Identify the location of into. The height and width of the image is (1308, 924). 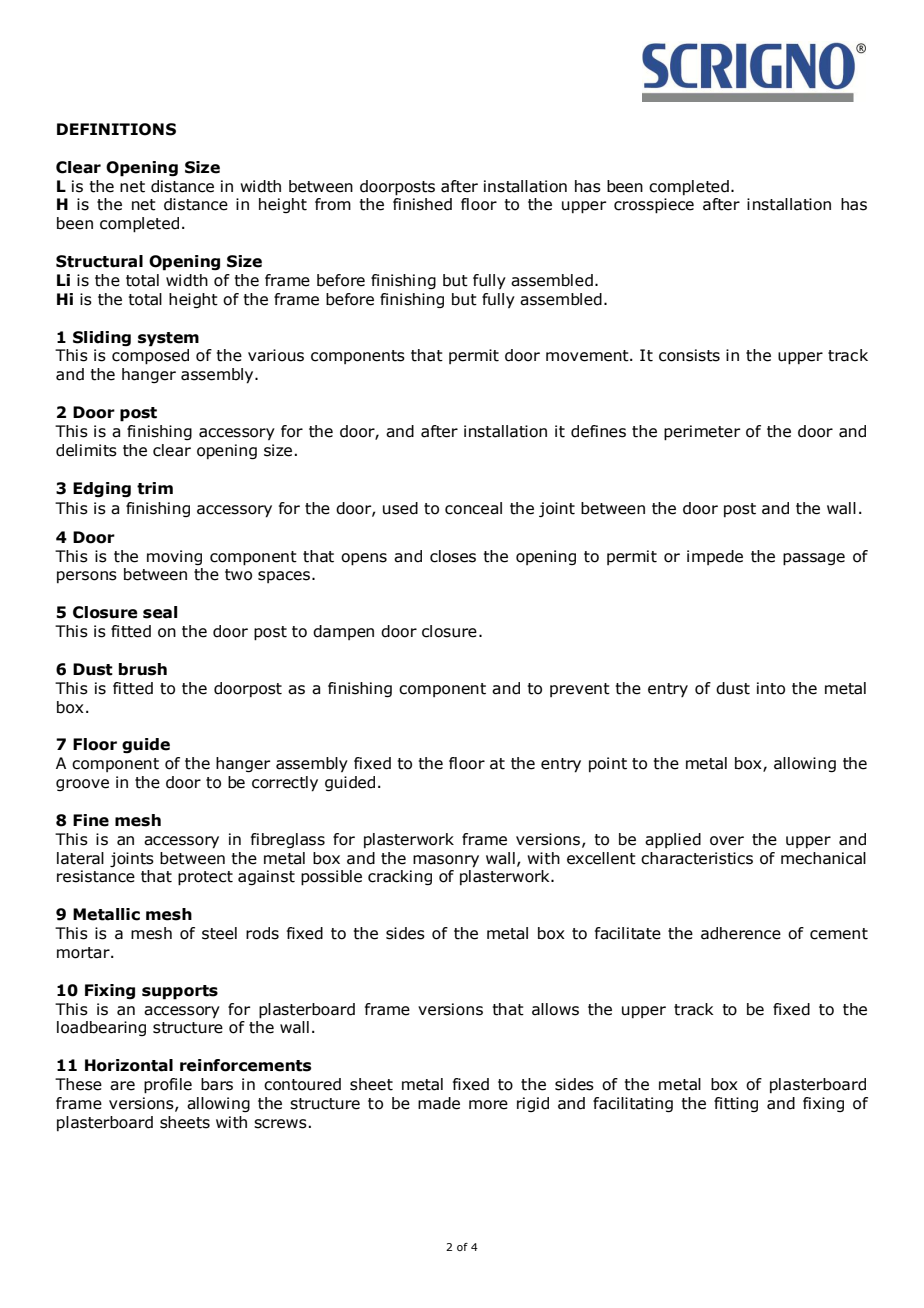
(771, 688).
